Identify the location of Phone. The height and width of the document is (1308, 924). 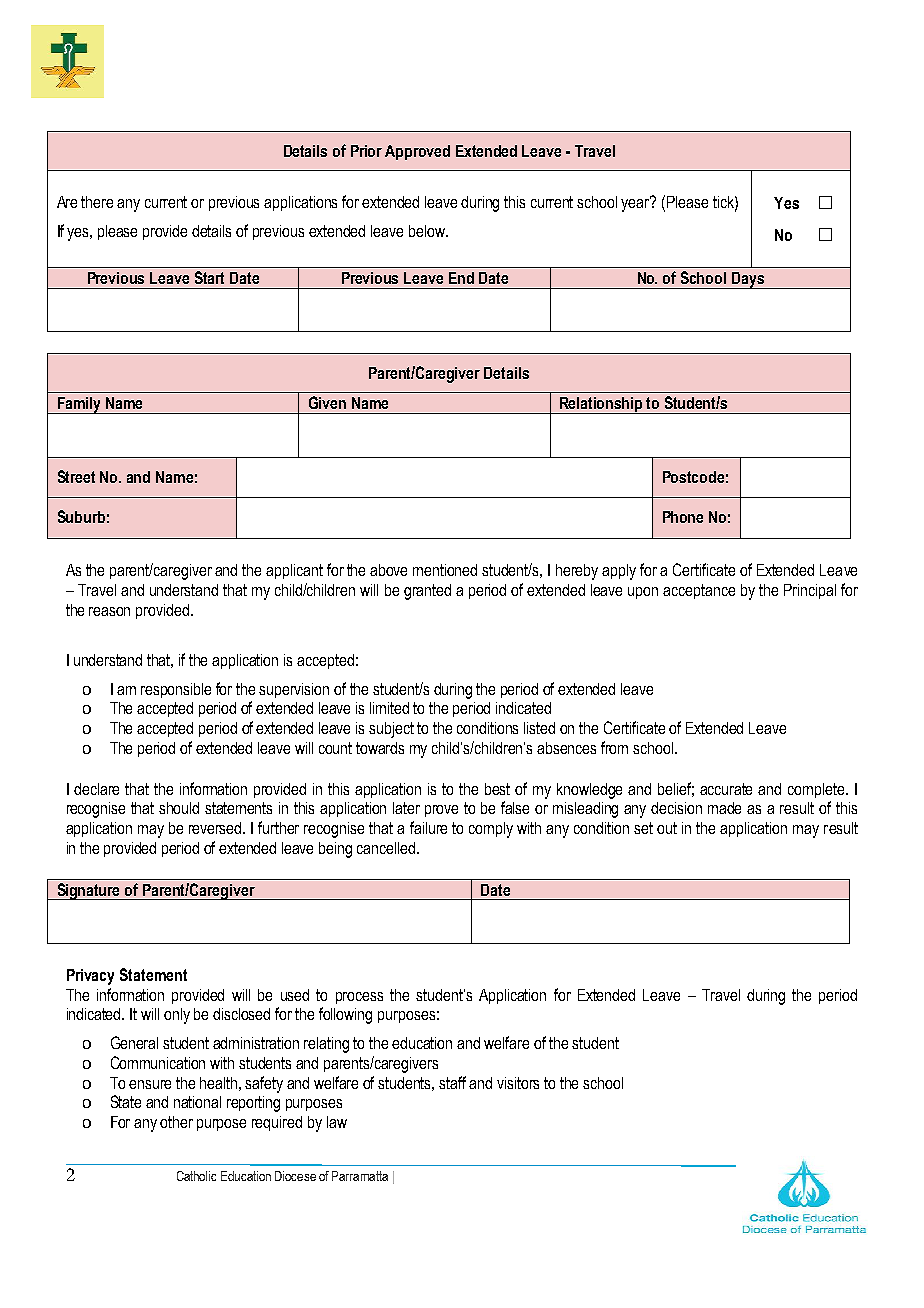
(683, 517).
